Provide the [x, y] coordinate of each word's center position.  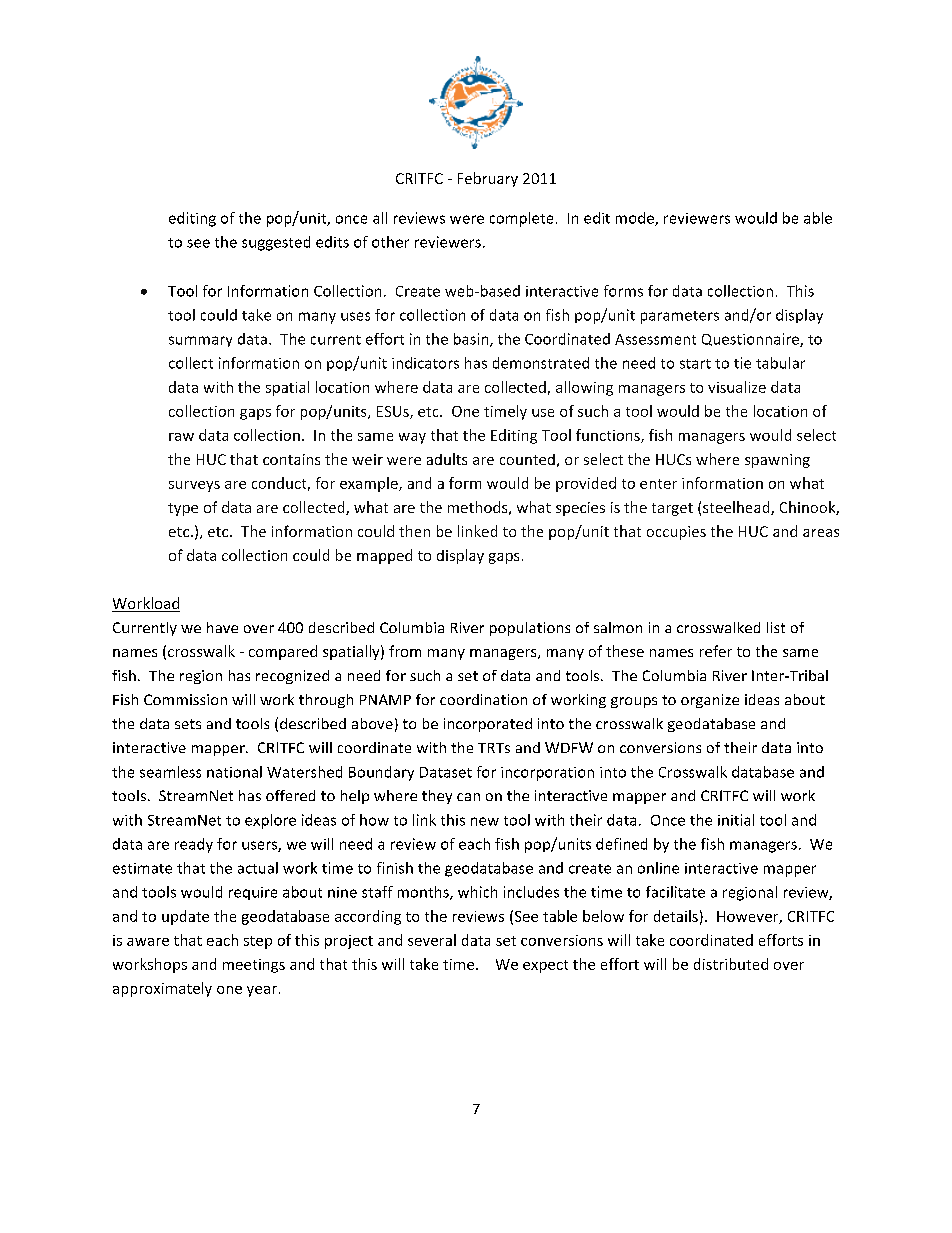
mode [636, 219]
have [222, 627]
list [776, 627]
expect [545, 966]
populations [530, 629]
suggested [276, 243]
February [488, 179]
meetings [254, 966]
